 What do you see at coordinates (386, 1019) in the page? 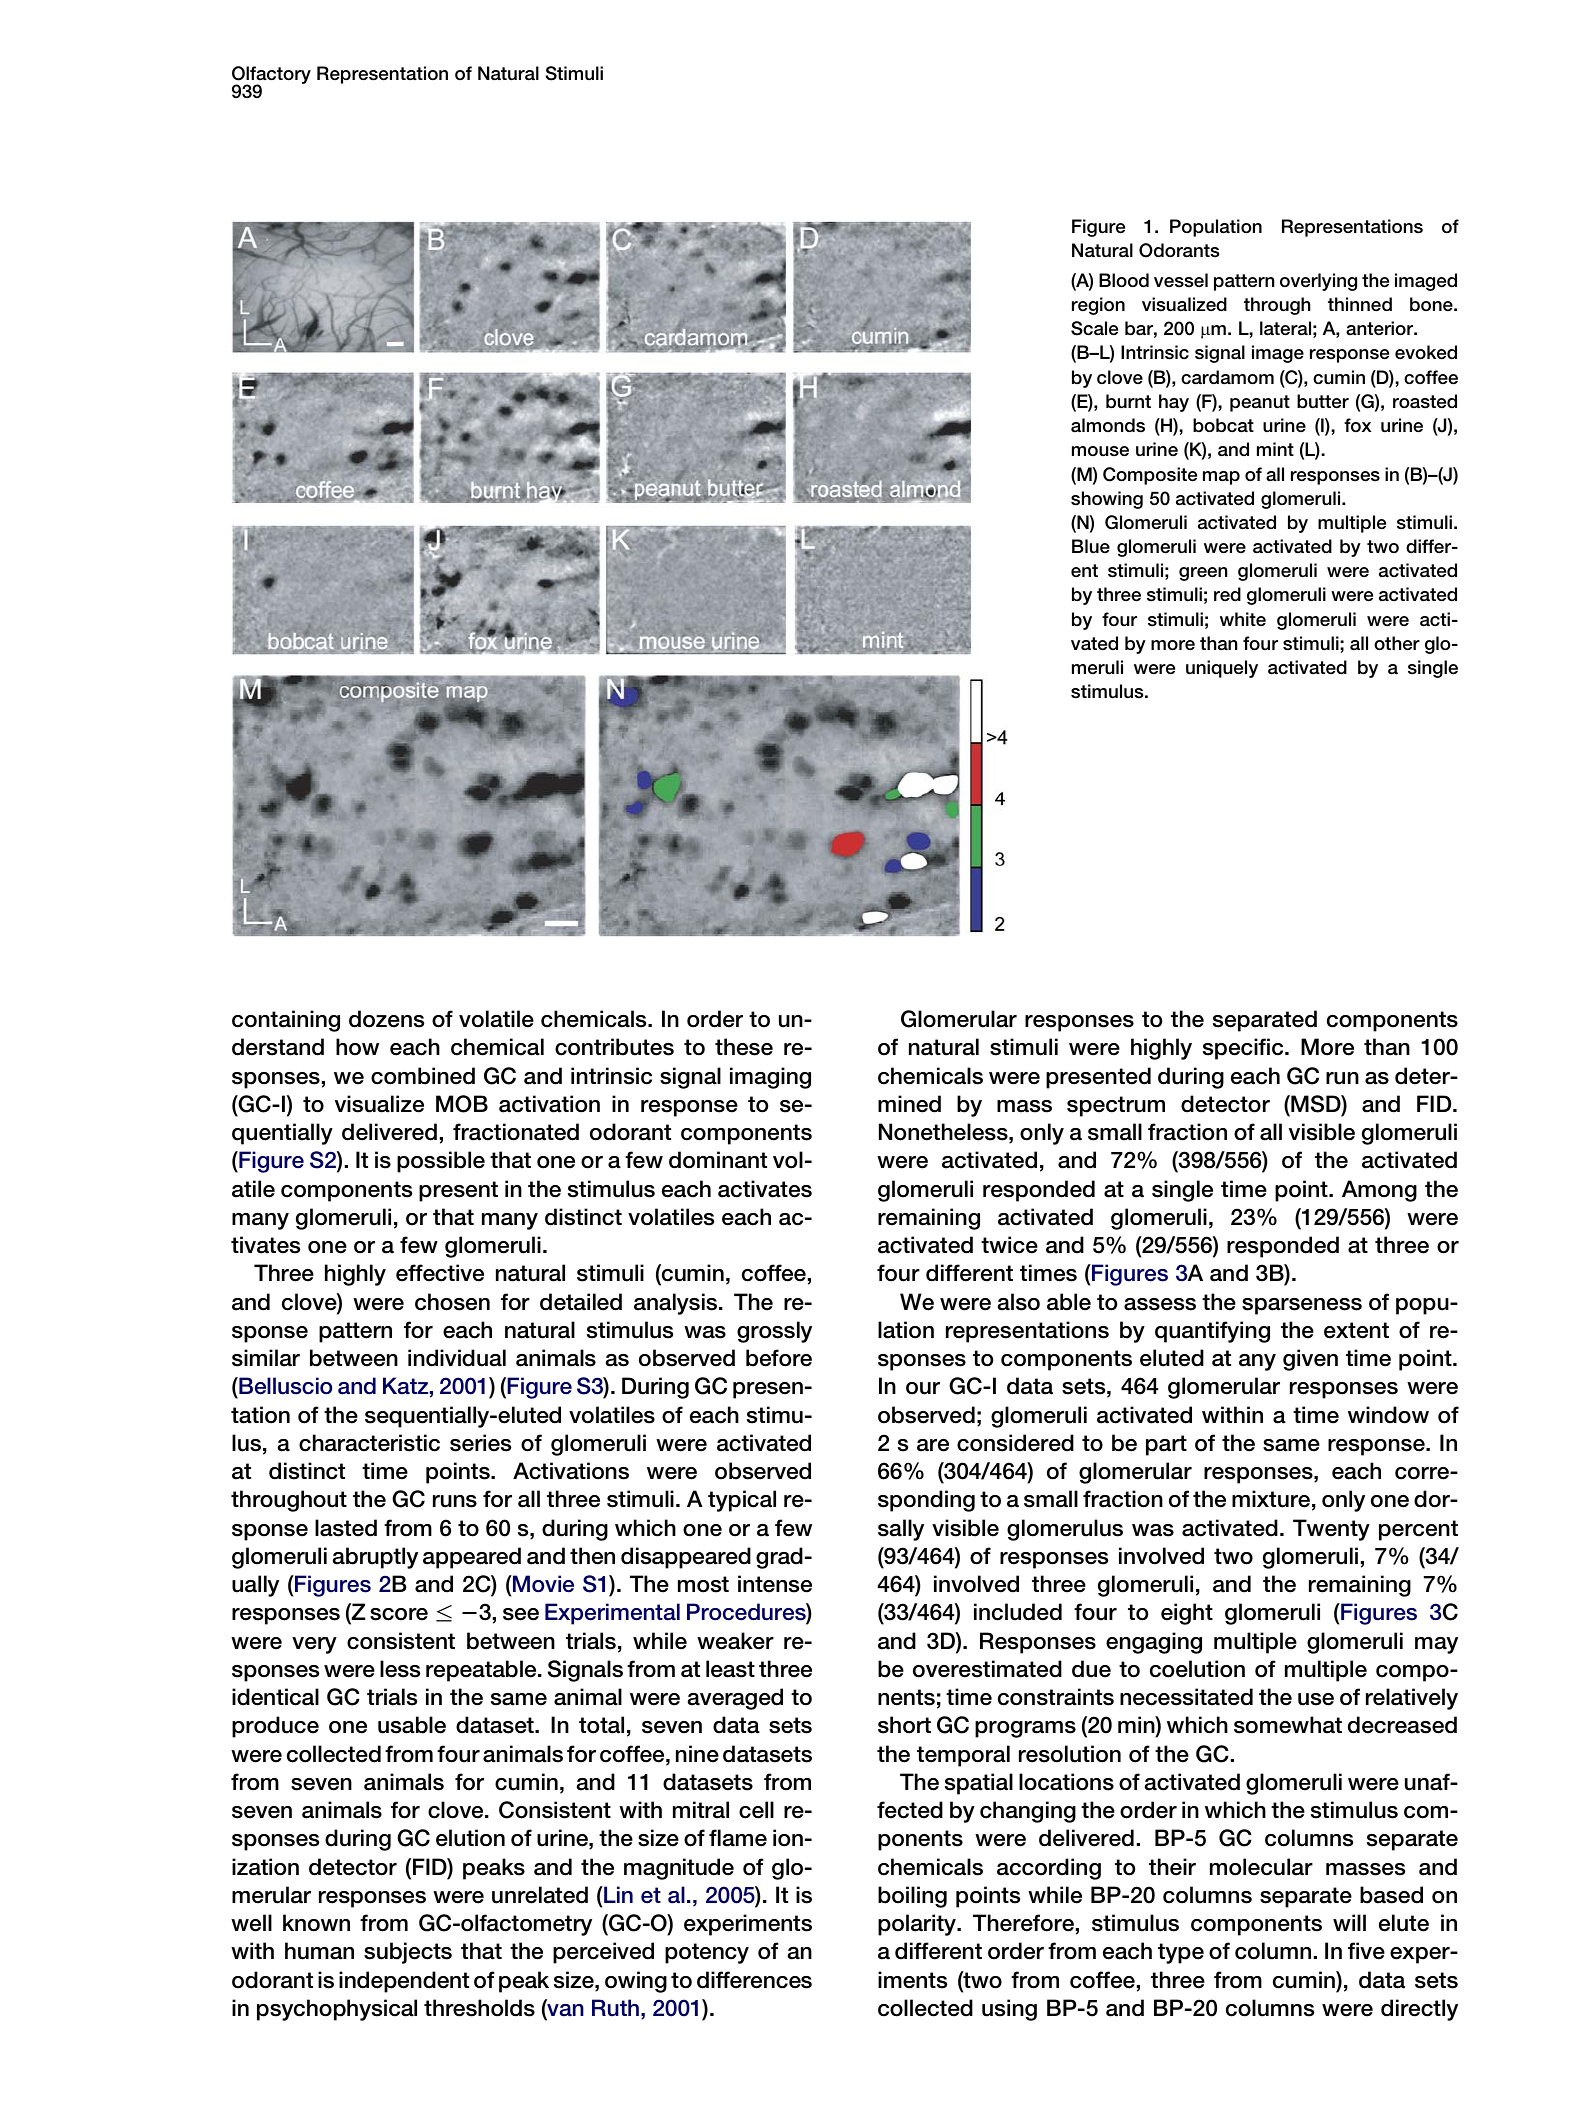
I see `dozens` at bounding box center [386, 1019].
